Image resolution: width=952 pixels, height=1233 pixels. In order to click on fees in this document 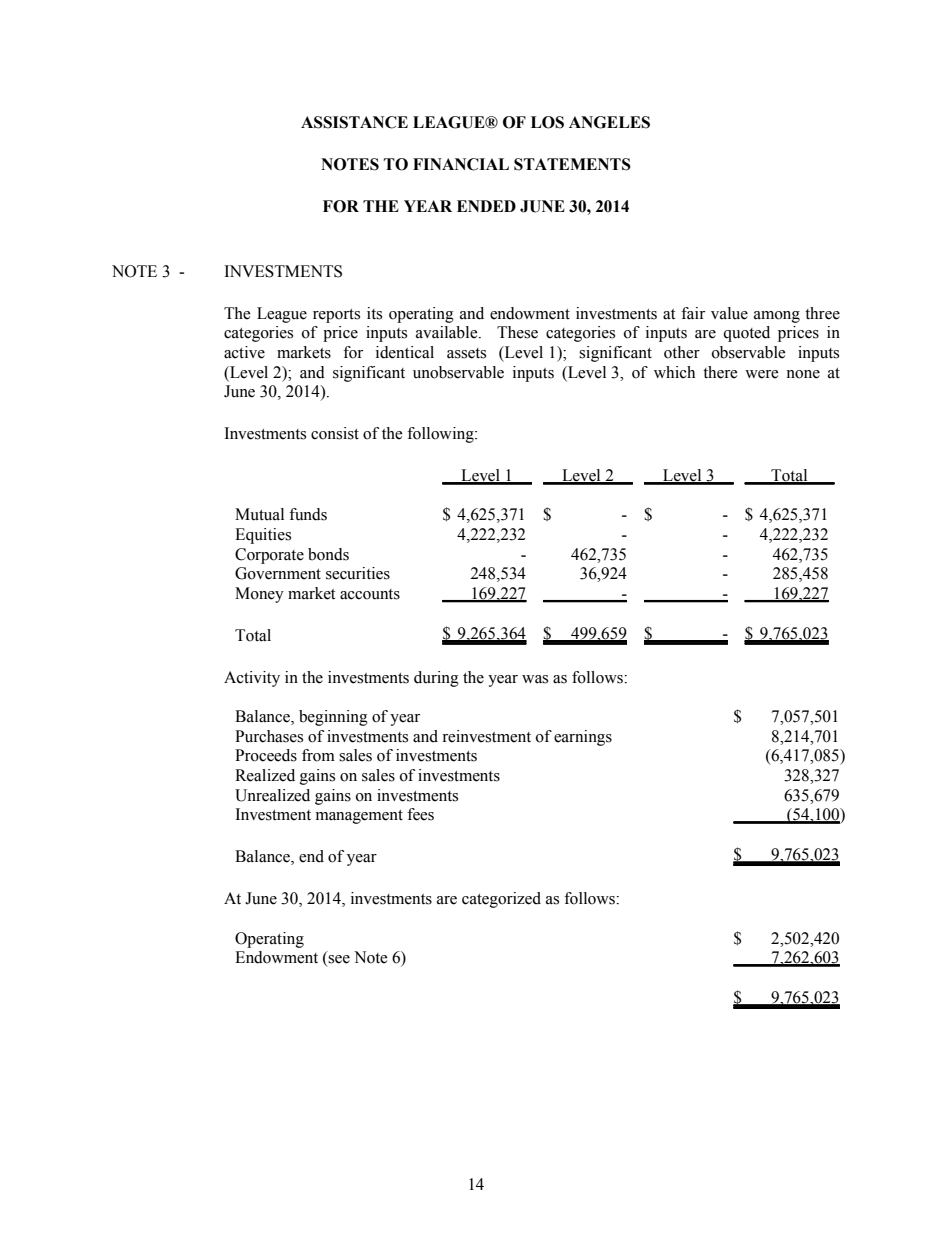, I will do `click(420, 814)`.
